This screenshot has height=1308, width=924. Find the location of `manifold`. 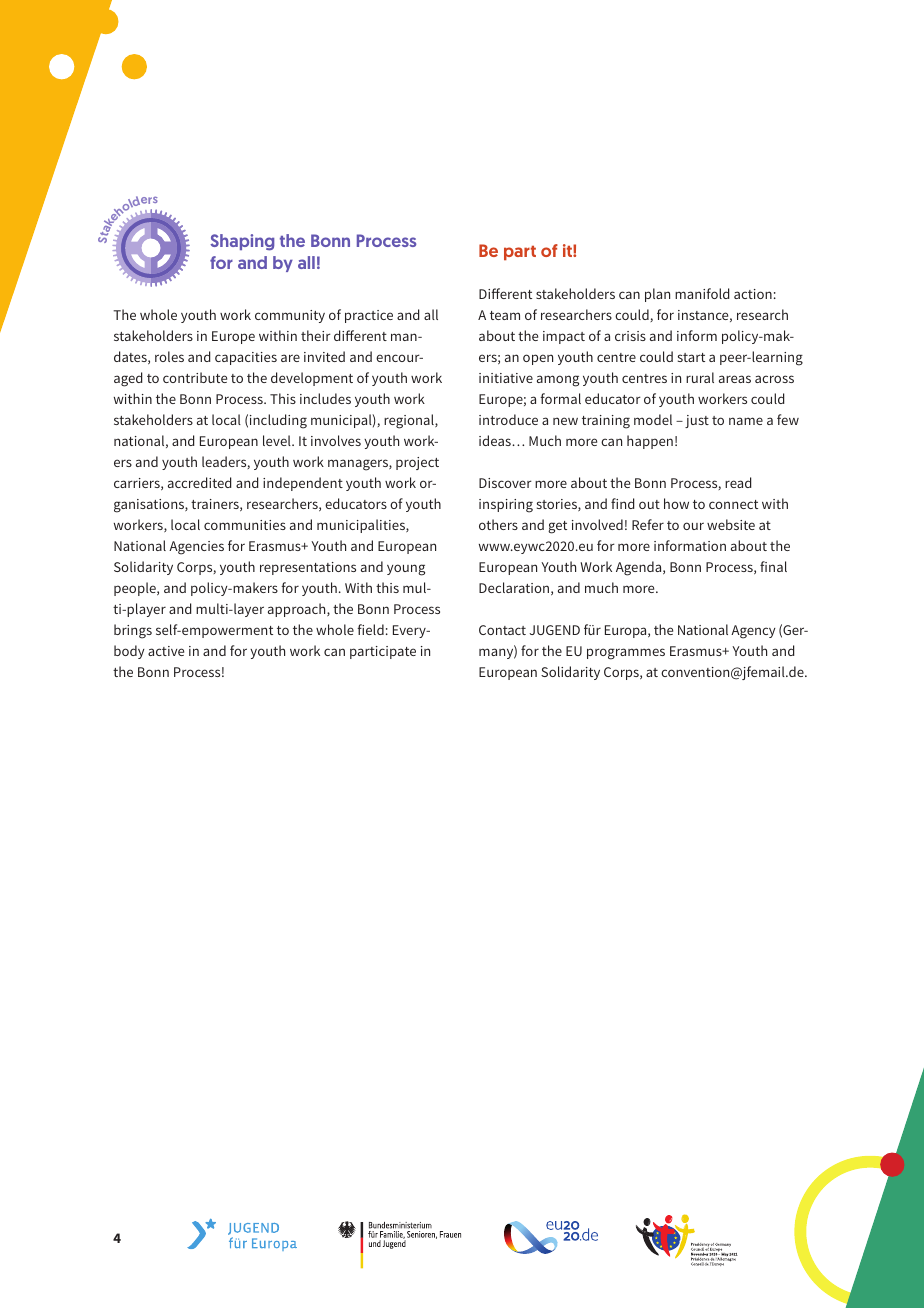

manifold is located at coordinates (702, 293).
